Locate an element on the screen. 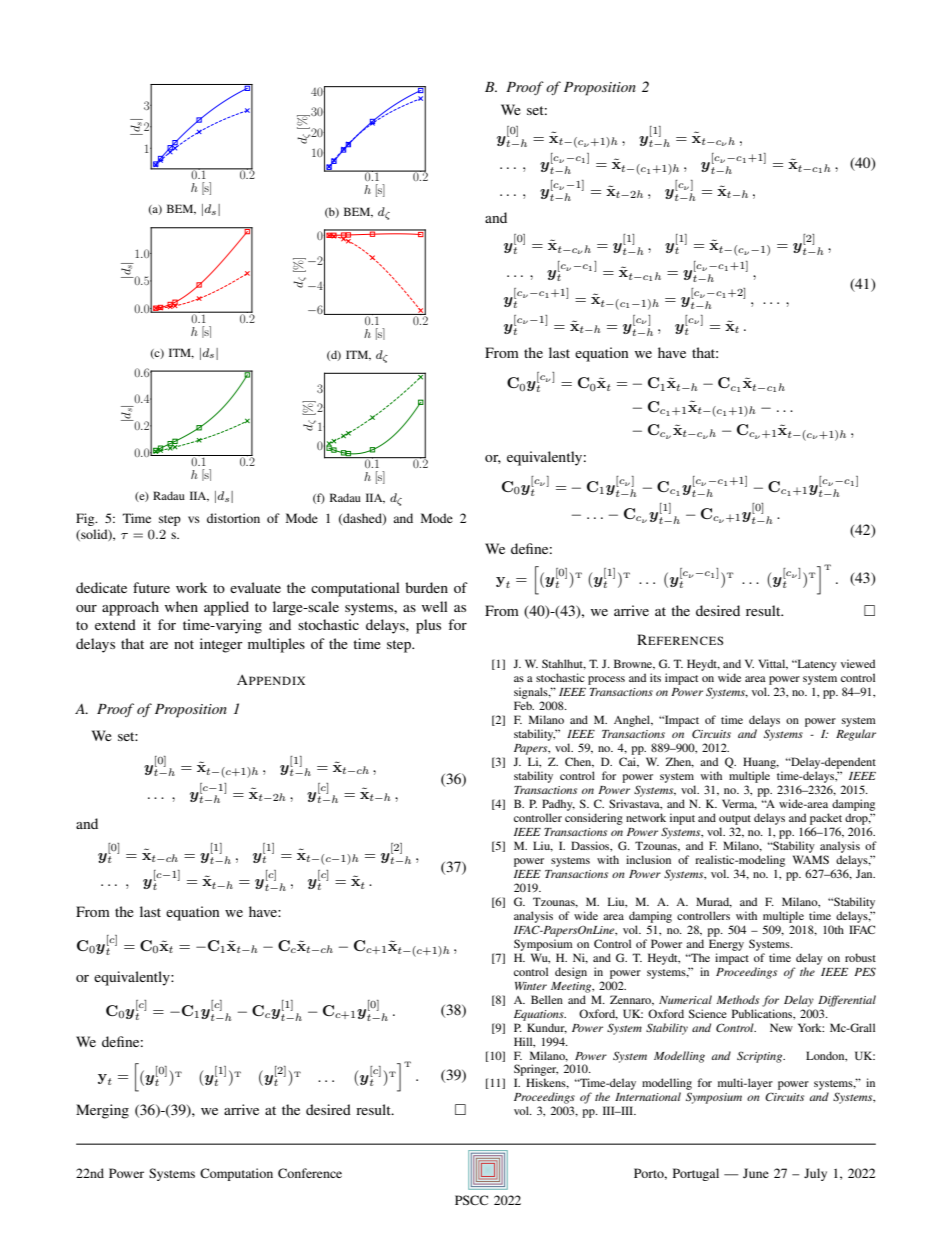 This screenshot has width=952, height=1233. Methods is located at coordinates (737, 999).
